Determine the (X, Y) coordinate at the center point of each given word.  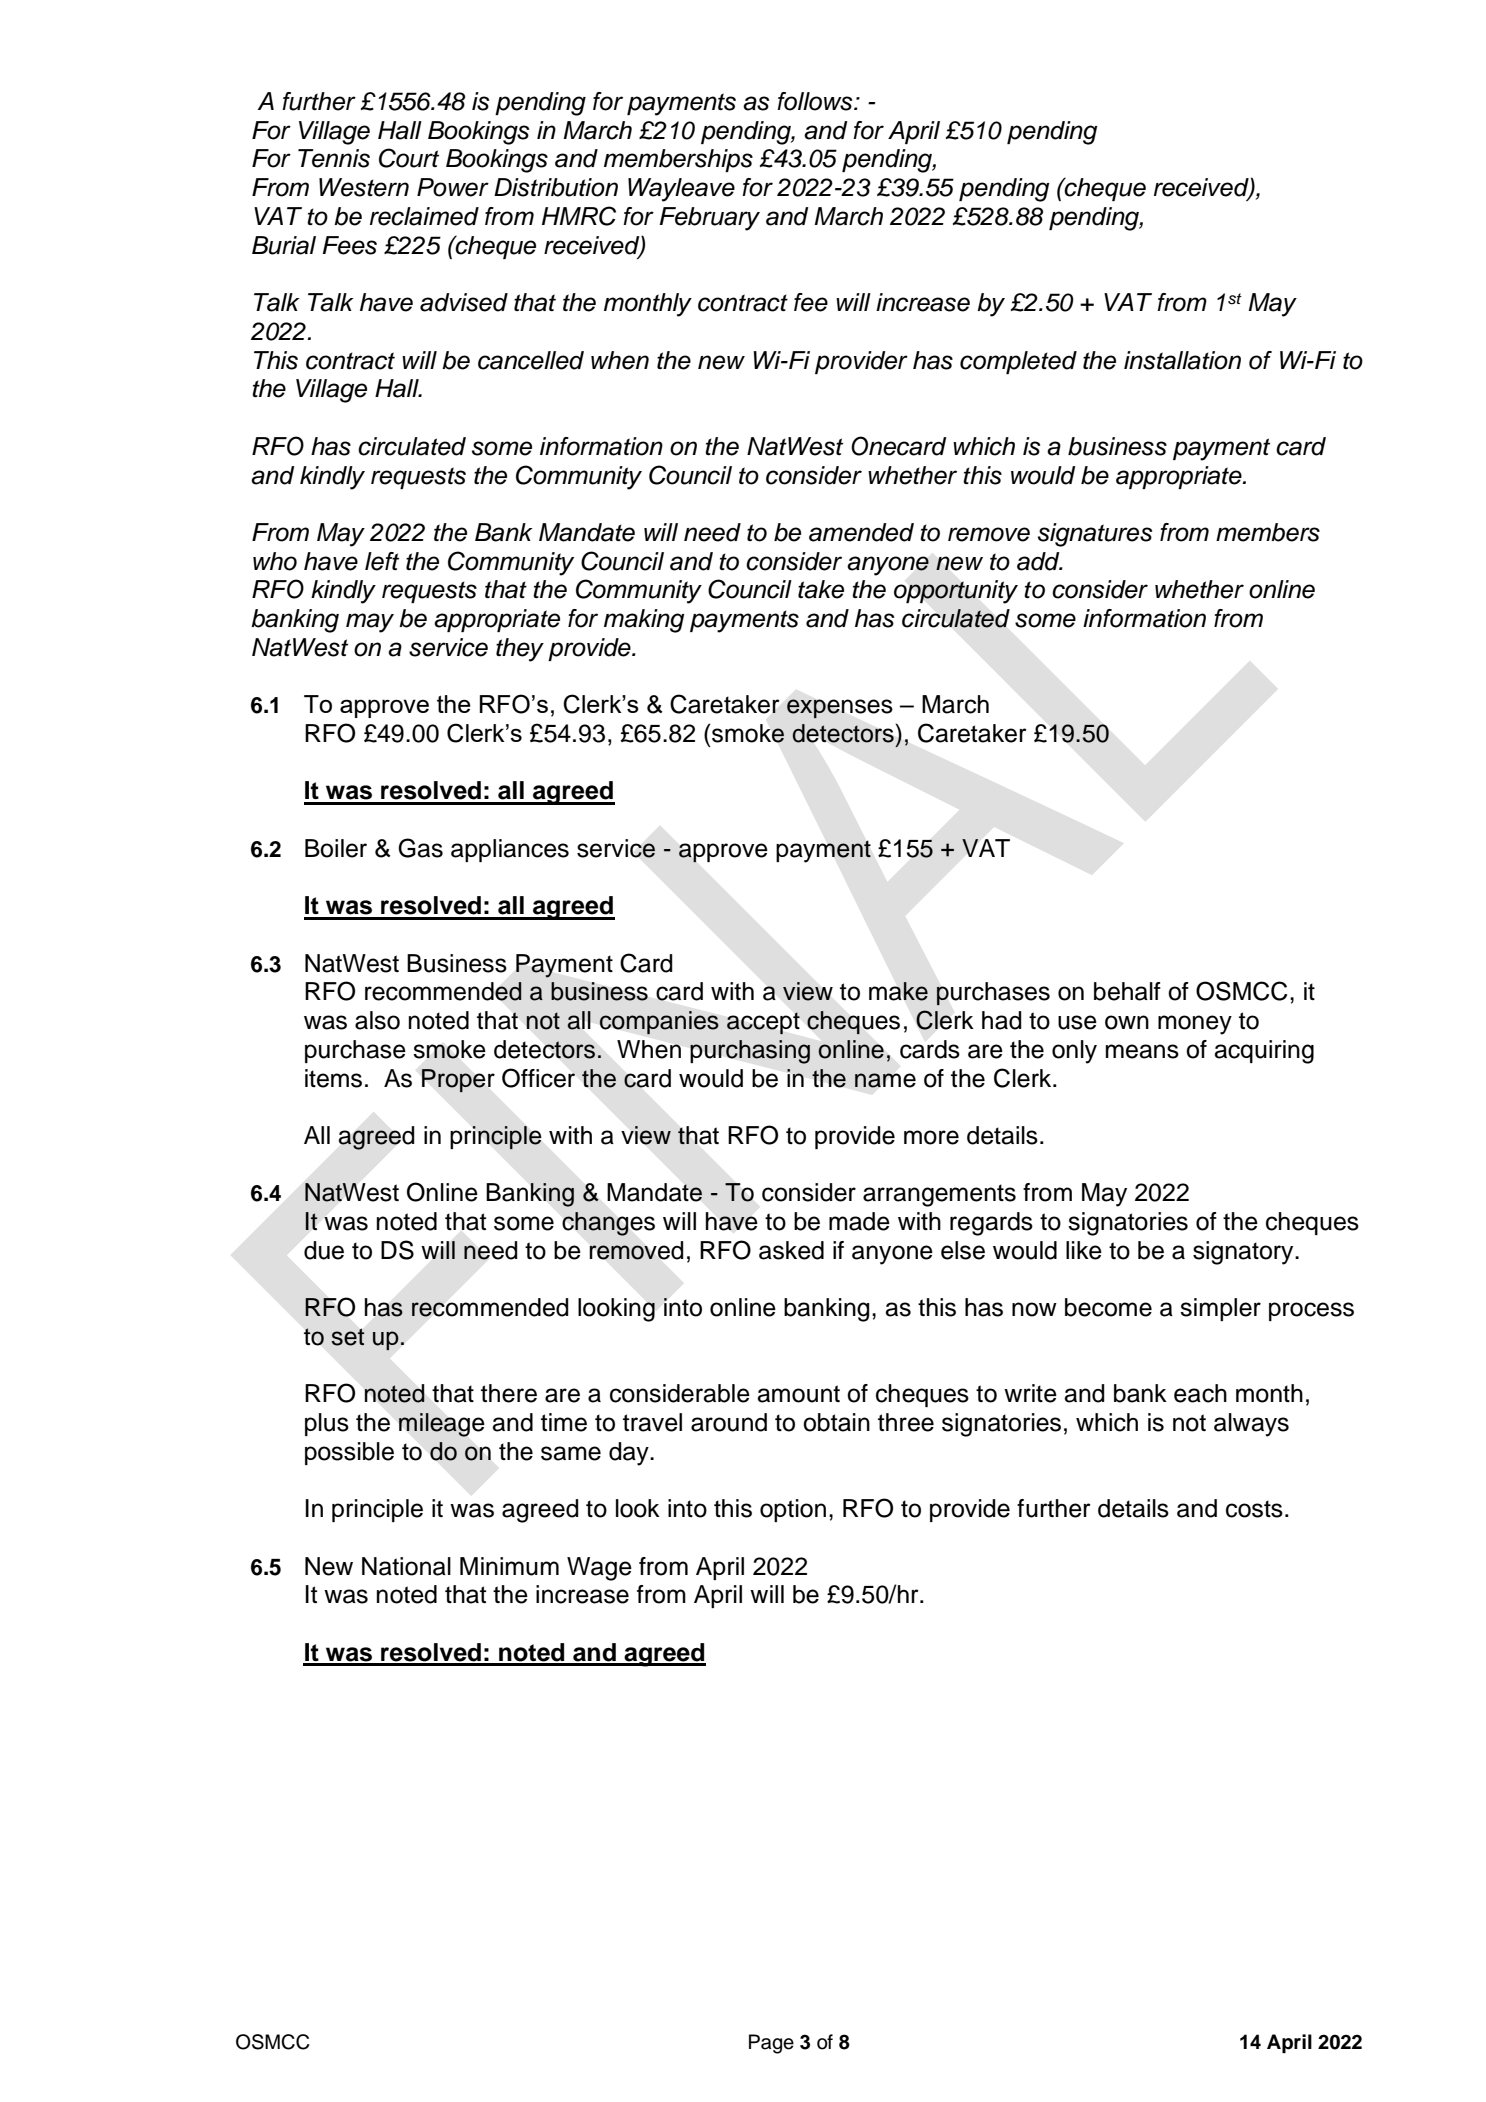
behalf (1127, 991)
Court (409, 158)
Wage (599, 1569)
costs (1254, 1509)
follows (816, 101)
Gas (420, 848)
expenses (840, 709)
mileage (441, 1425)
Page (771, 2044)
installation (1182, 360)
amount (798, 1394)
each (1200, 1393)
